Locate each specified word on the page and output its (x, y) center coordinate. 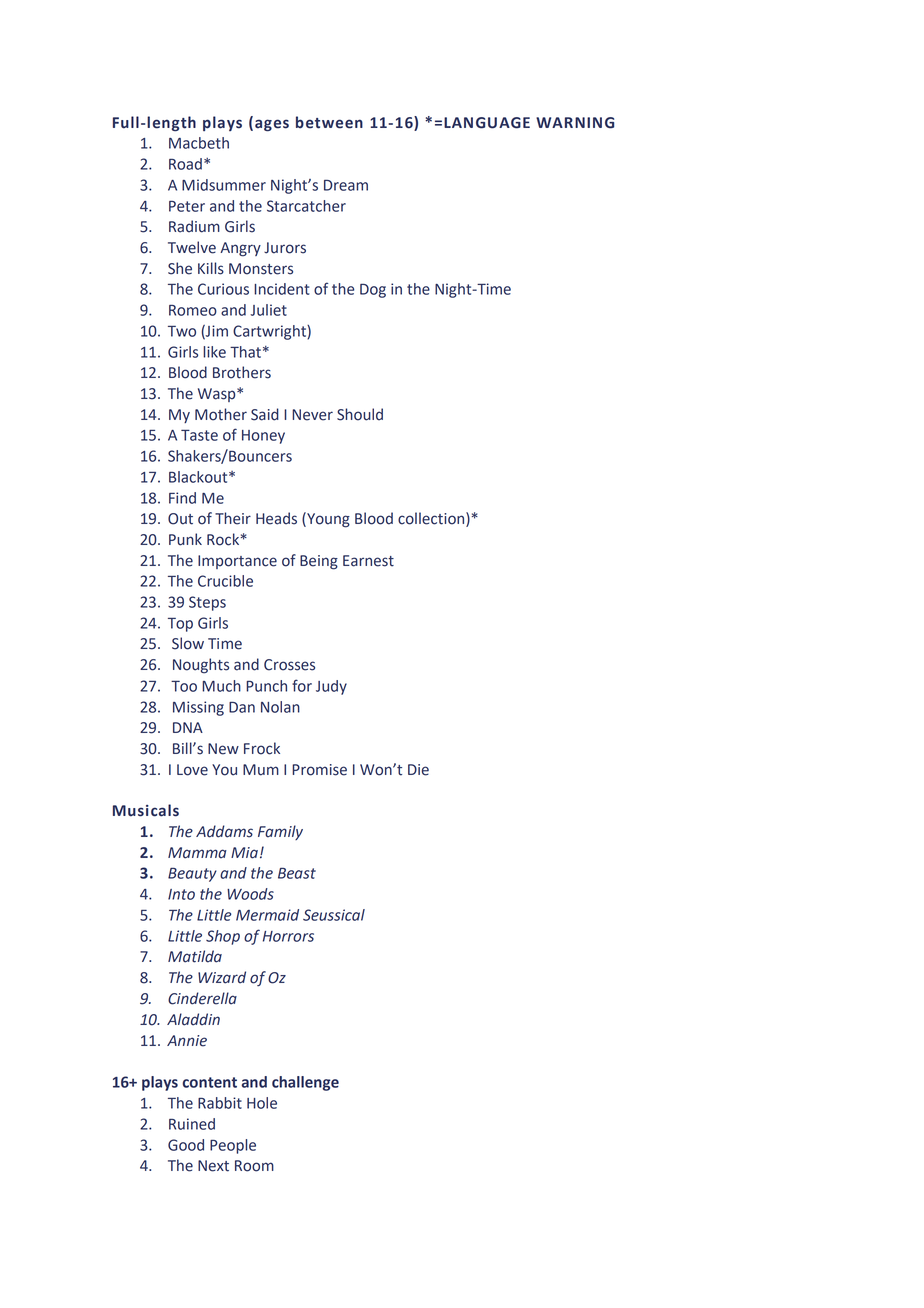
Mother (221, 414)
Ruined (192, 1124)
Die (418, 770)
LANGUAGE (487, 123)
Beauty (192, 875)
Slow (188, 643)
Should (360, 414)
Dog (373, 291)
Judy (331, 687)
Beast (297, 873)
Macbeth (199, 143)
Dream (346, 185)
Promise (319, 770)
